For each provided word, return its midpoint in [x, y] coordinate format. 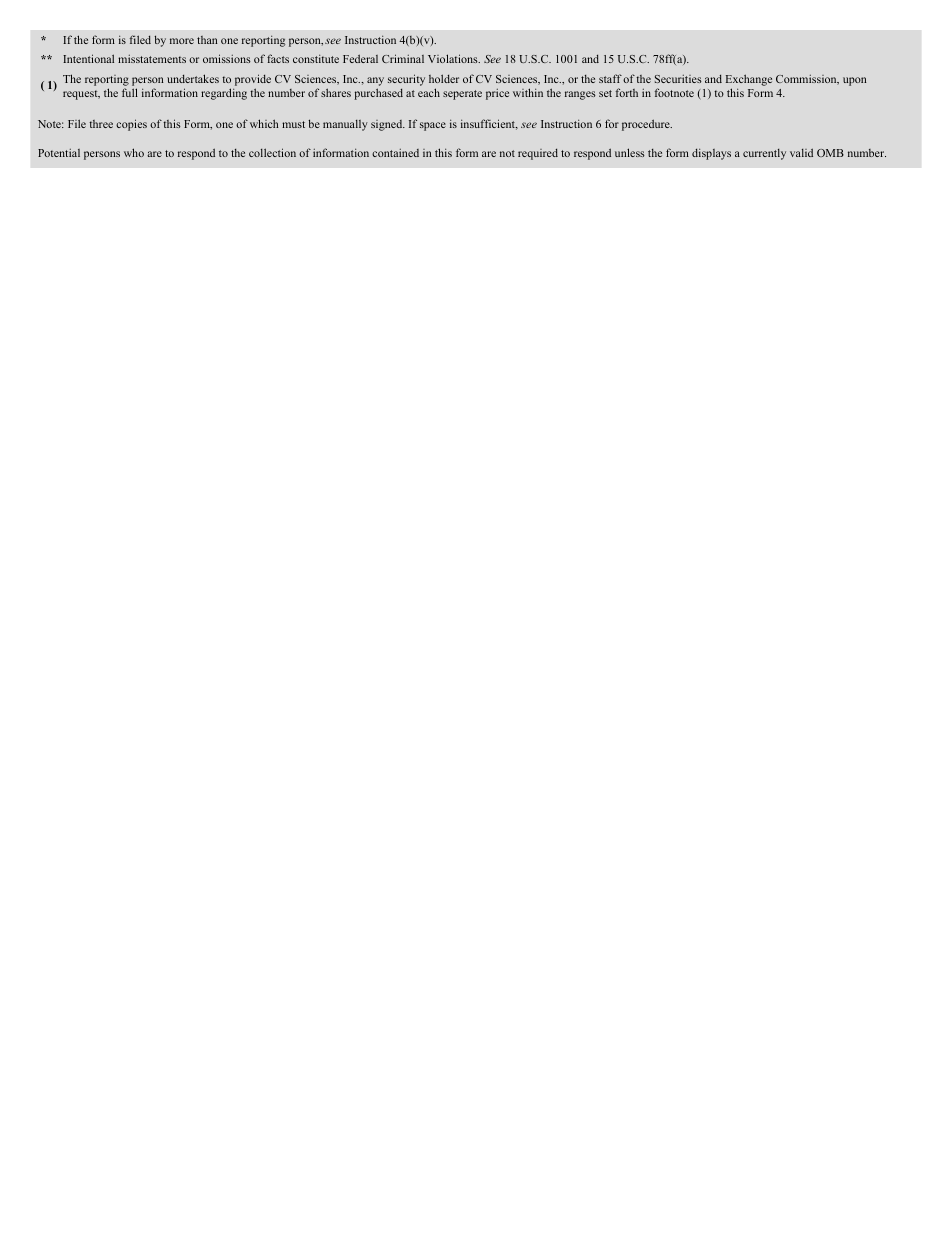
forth [627, 92]
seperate [462, 95]
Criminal [403, 58]
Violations [454, 58]
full [130, 92]
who [134, 152]
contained [395, 153]
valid [801, 152]
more [182, 41]
